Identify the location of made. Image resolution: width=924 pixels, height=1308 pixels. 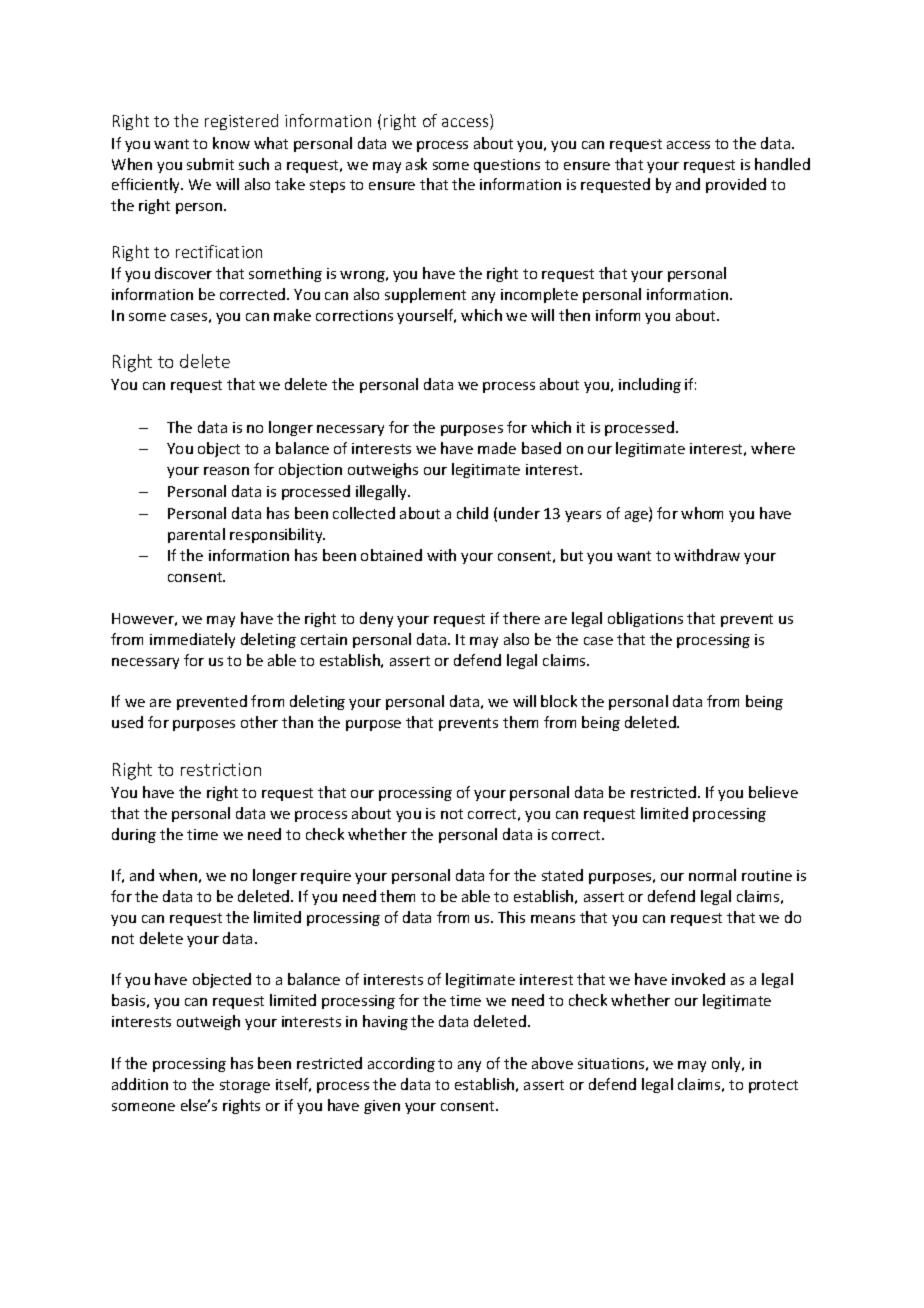
(497, 448).
